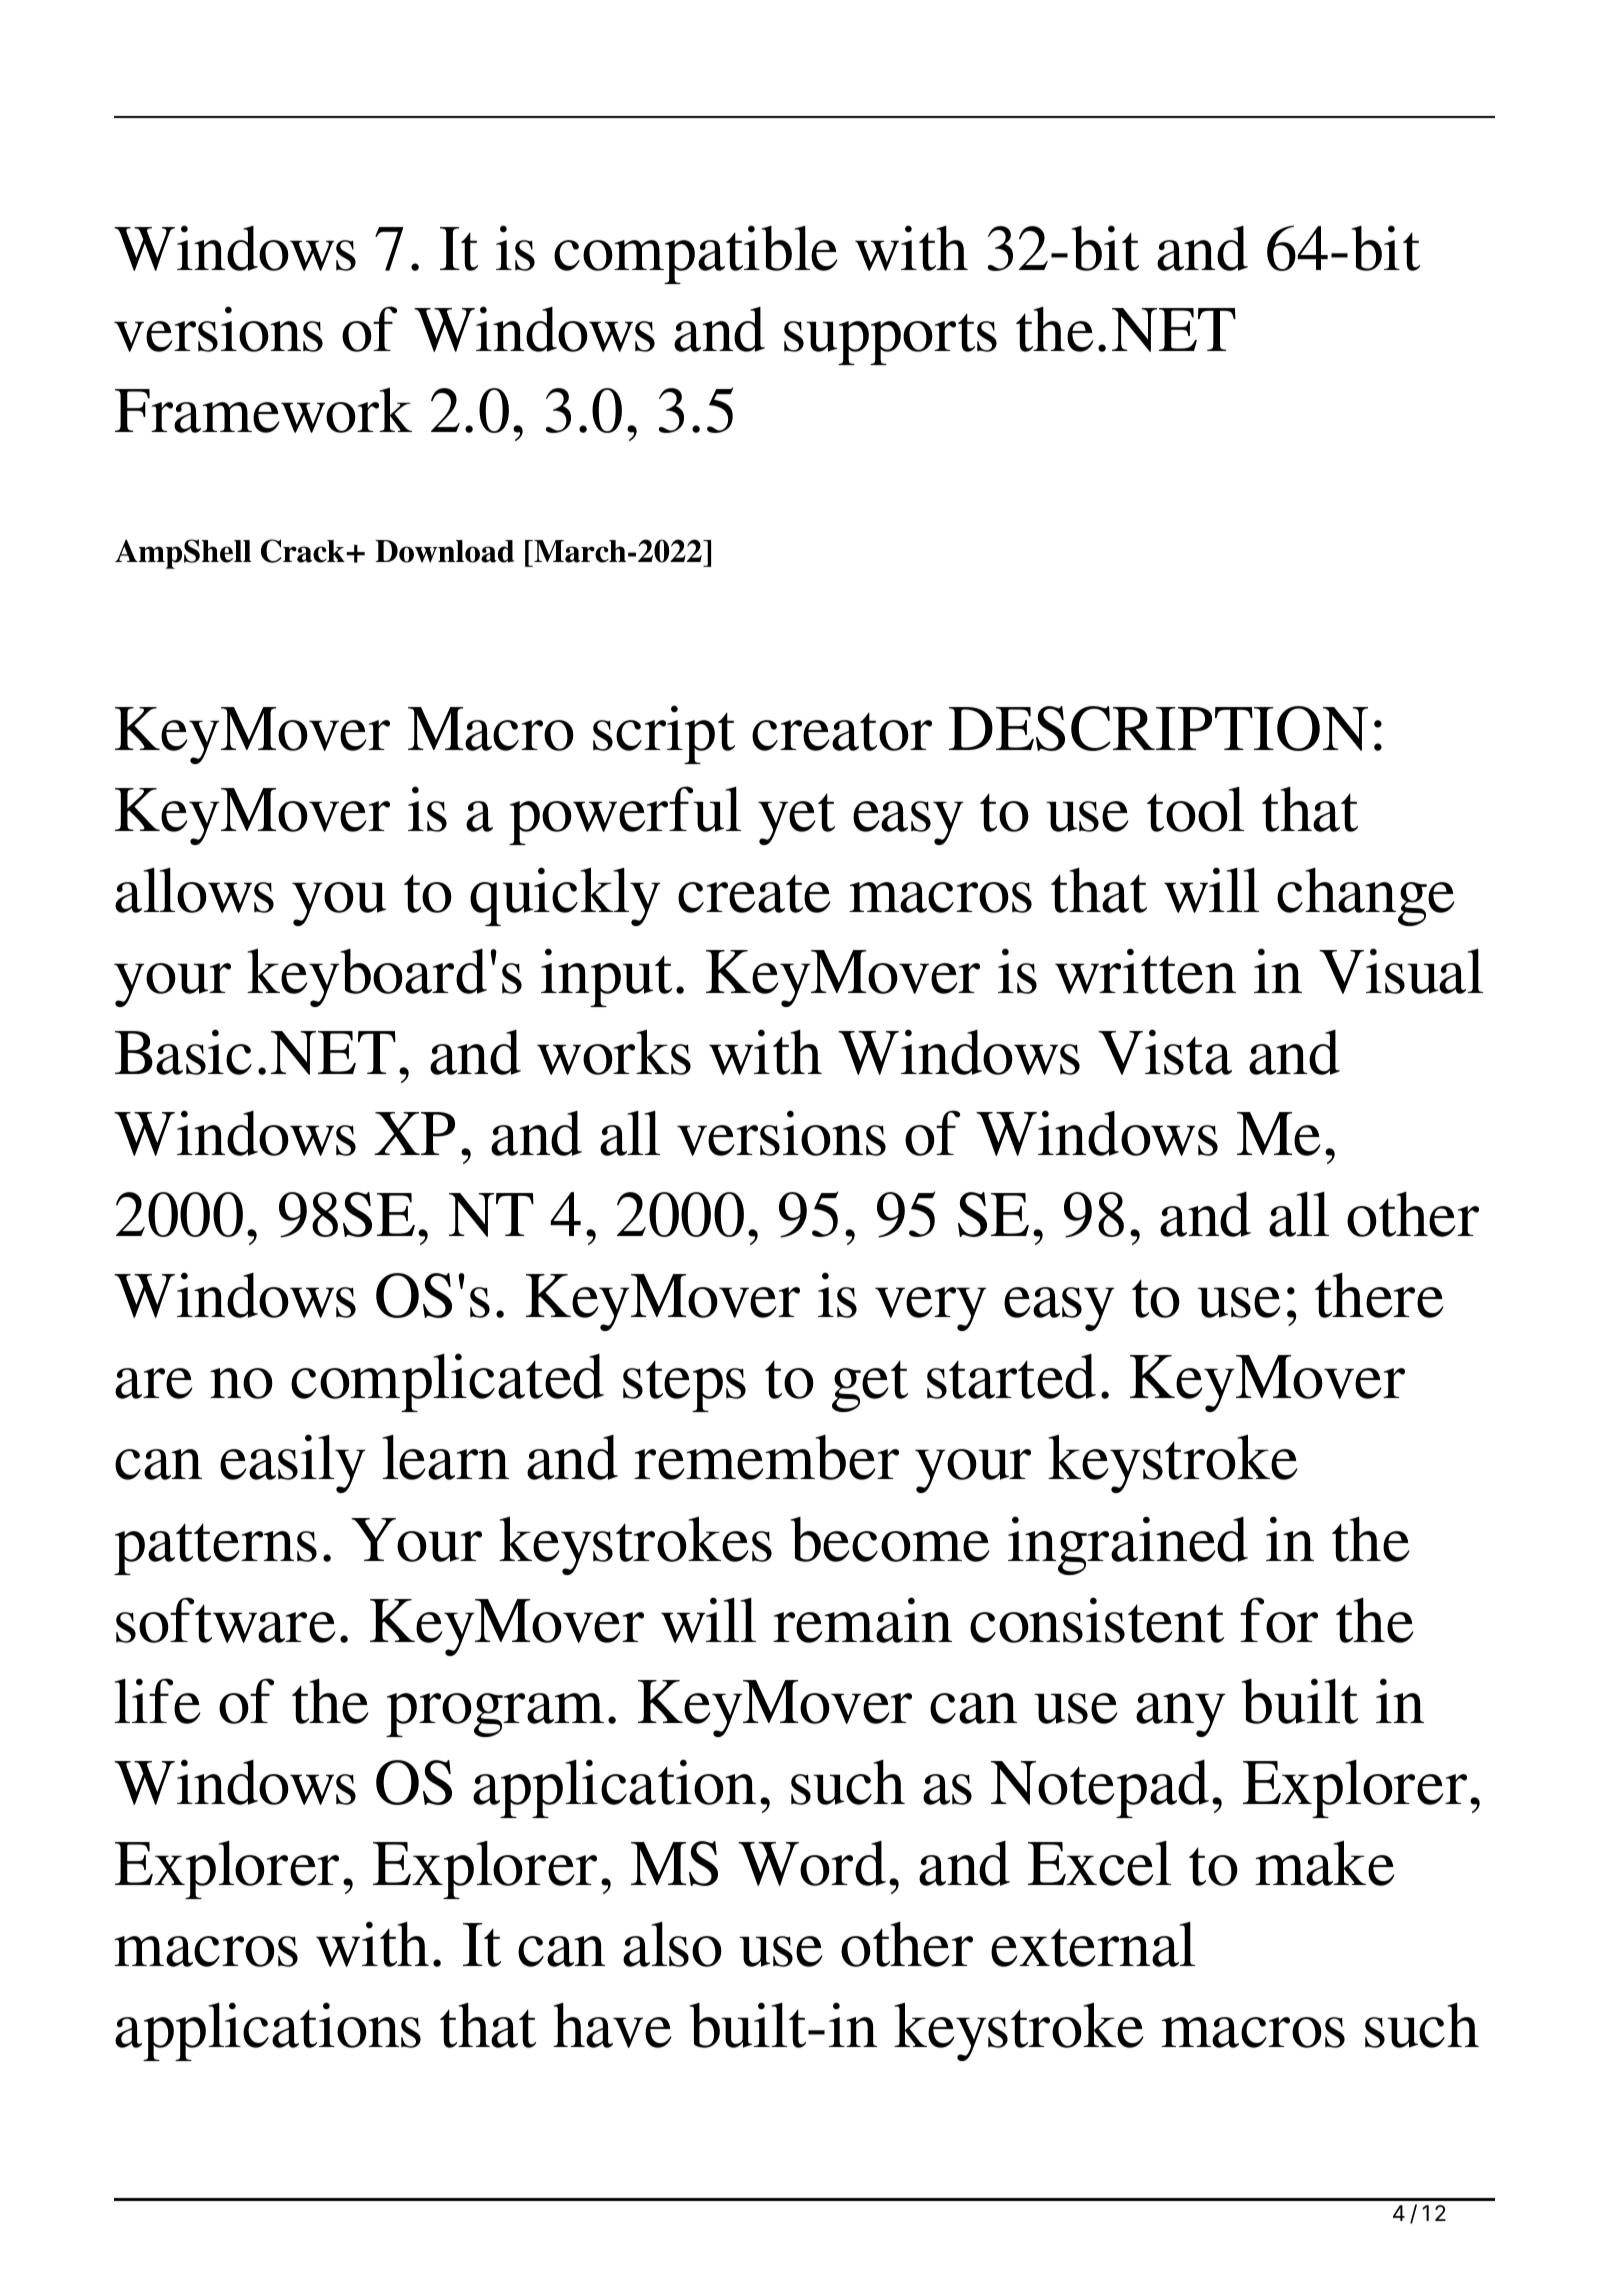 The width and height of the screenshot is (1609, 2276). What do you see at coordinates (612, 2025) in the screenshot?
I see `have` at bounding box center [612, 2025].
